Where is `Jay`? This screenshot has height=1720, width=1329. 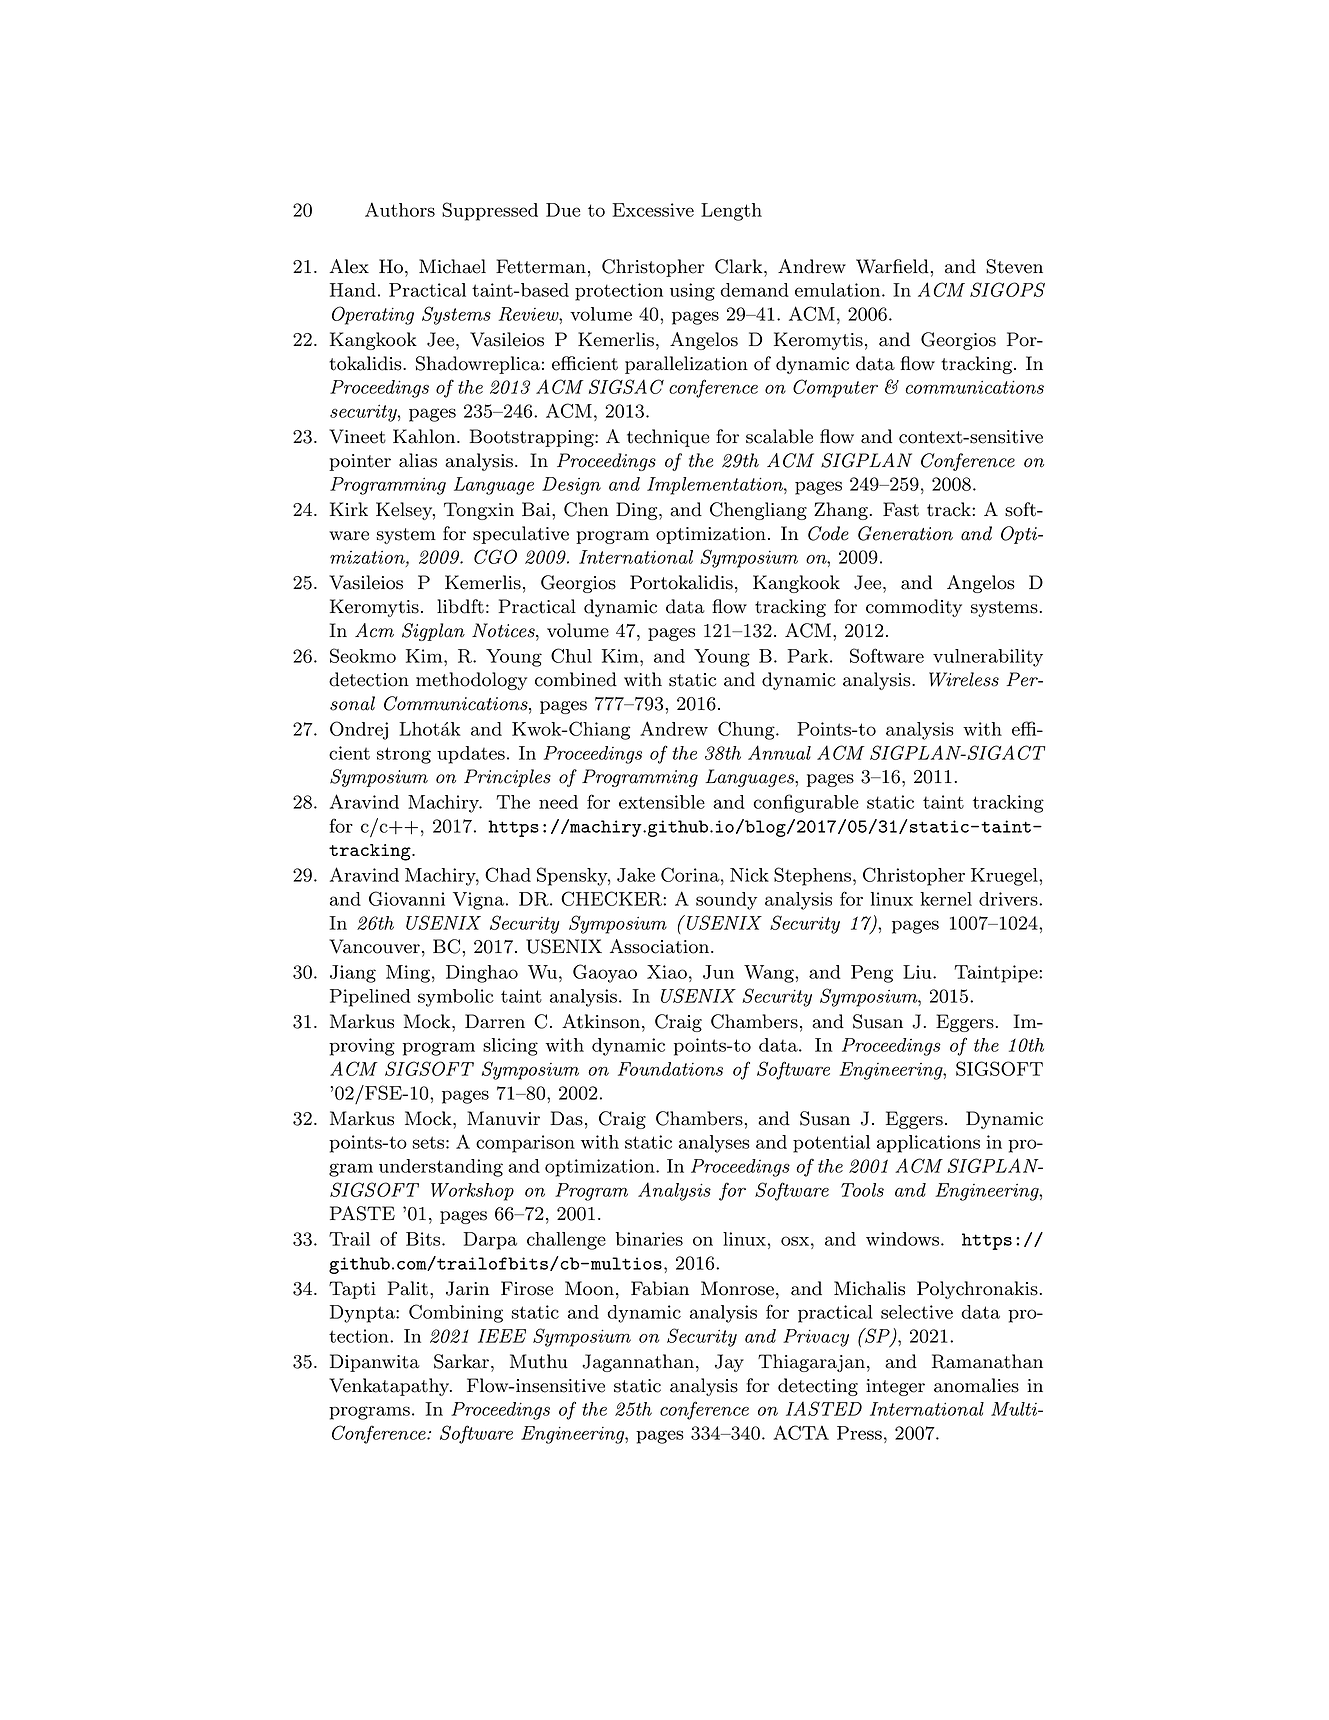 Jay is located at coordinates (729, 1363).
